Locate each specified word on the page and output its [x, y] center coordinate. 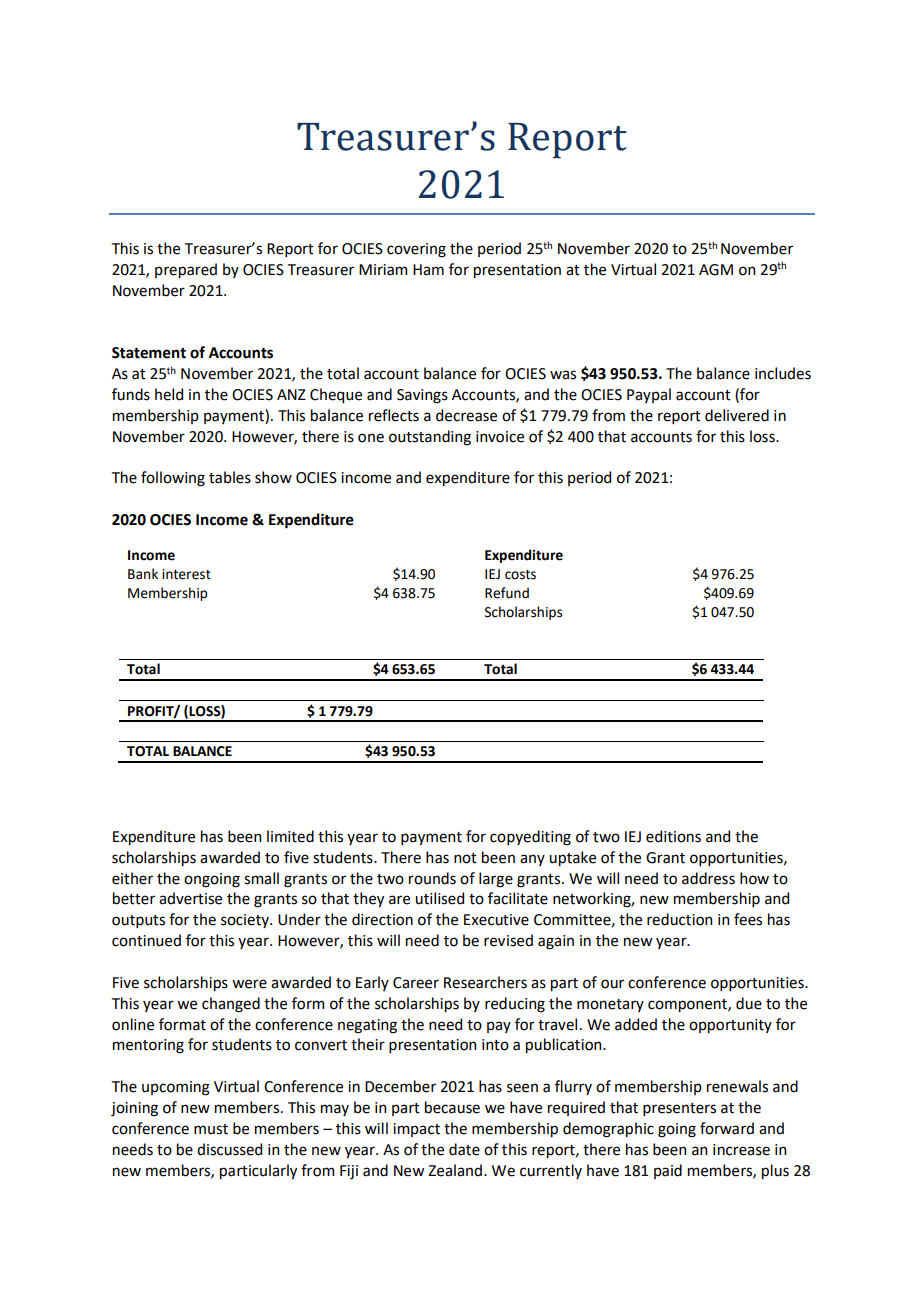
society [246, 921]
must [211, 1129]
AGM [716, 270]
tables [230, 477]
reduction [679, 919]
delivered [737, 415]
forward [727, 1128]
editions [673, 836]
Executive [496, 920]
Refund [507, 593]
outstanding [430, 438]
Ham [428, 270]
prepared [186, 270]
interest [186, 574]
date [464, 1149]
